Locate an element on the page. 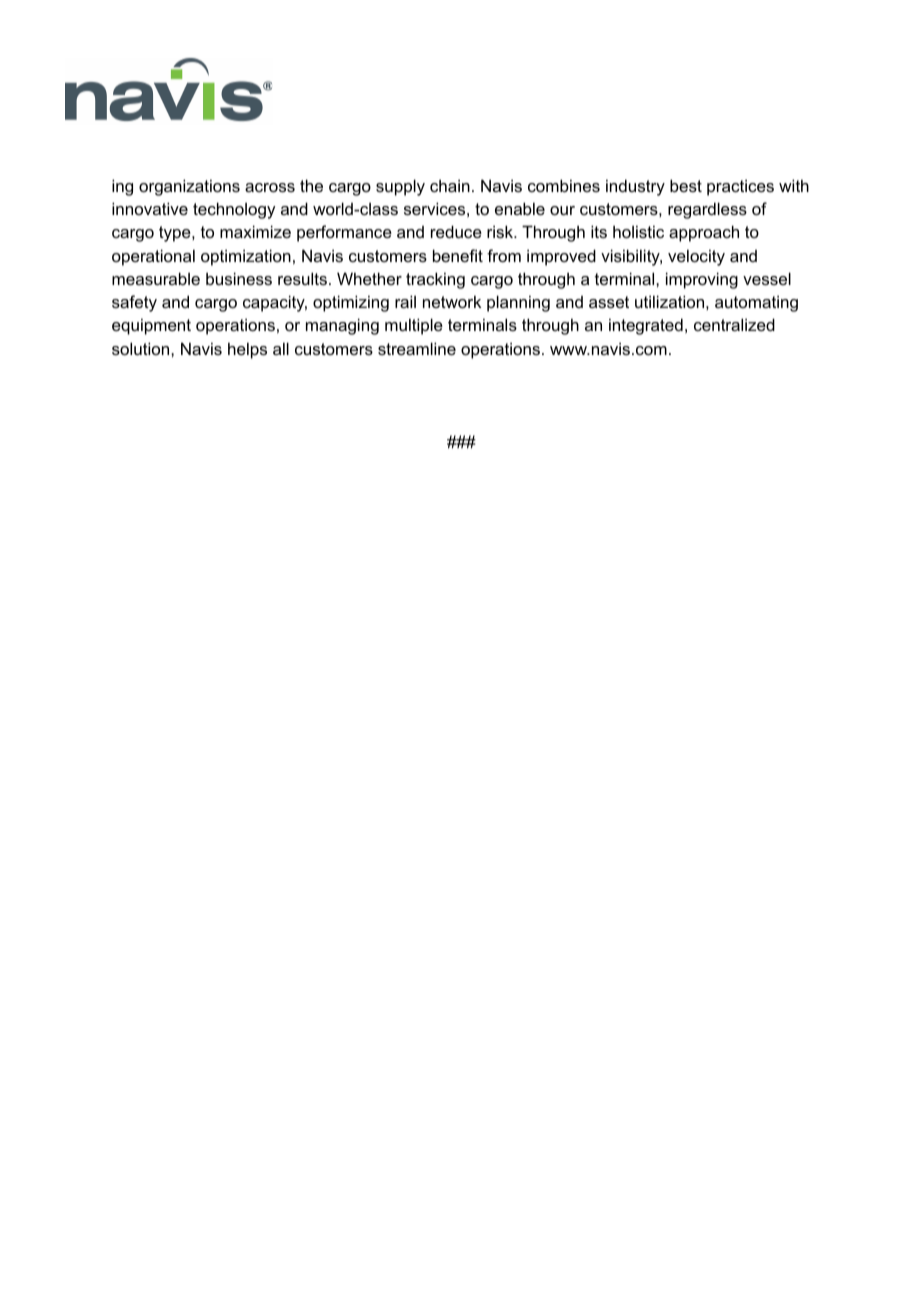  chain is located at coordinates (450, 185).
